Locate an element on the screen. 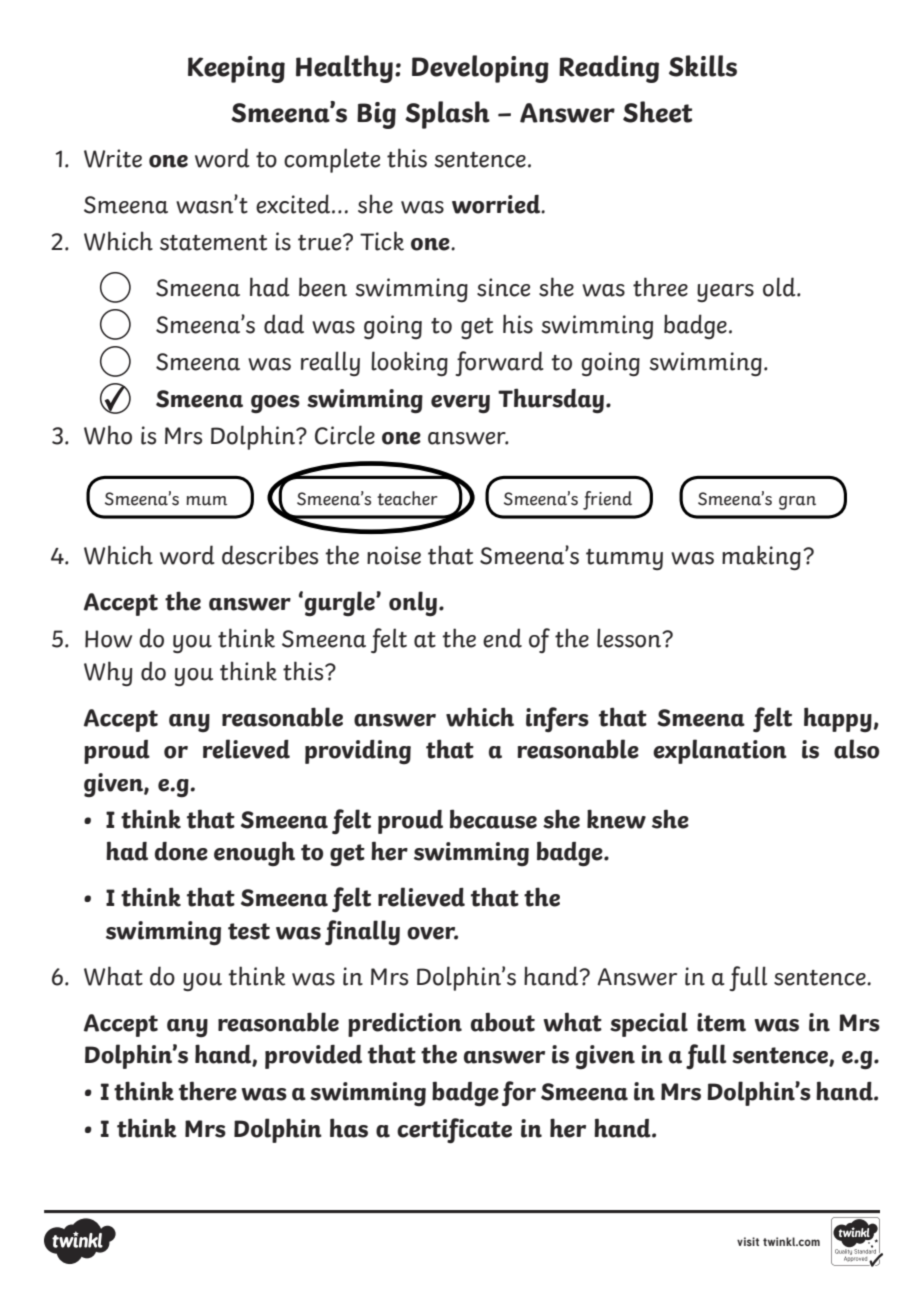  Keeping is located at coordinates (236, 69).
